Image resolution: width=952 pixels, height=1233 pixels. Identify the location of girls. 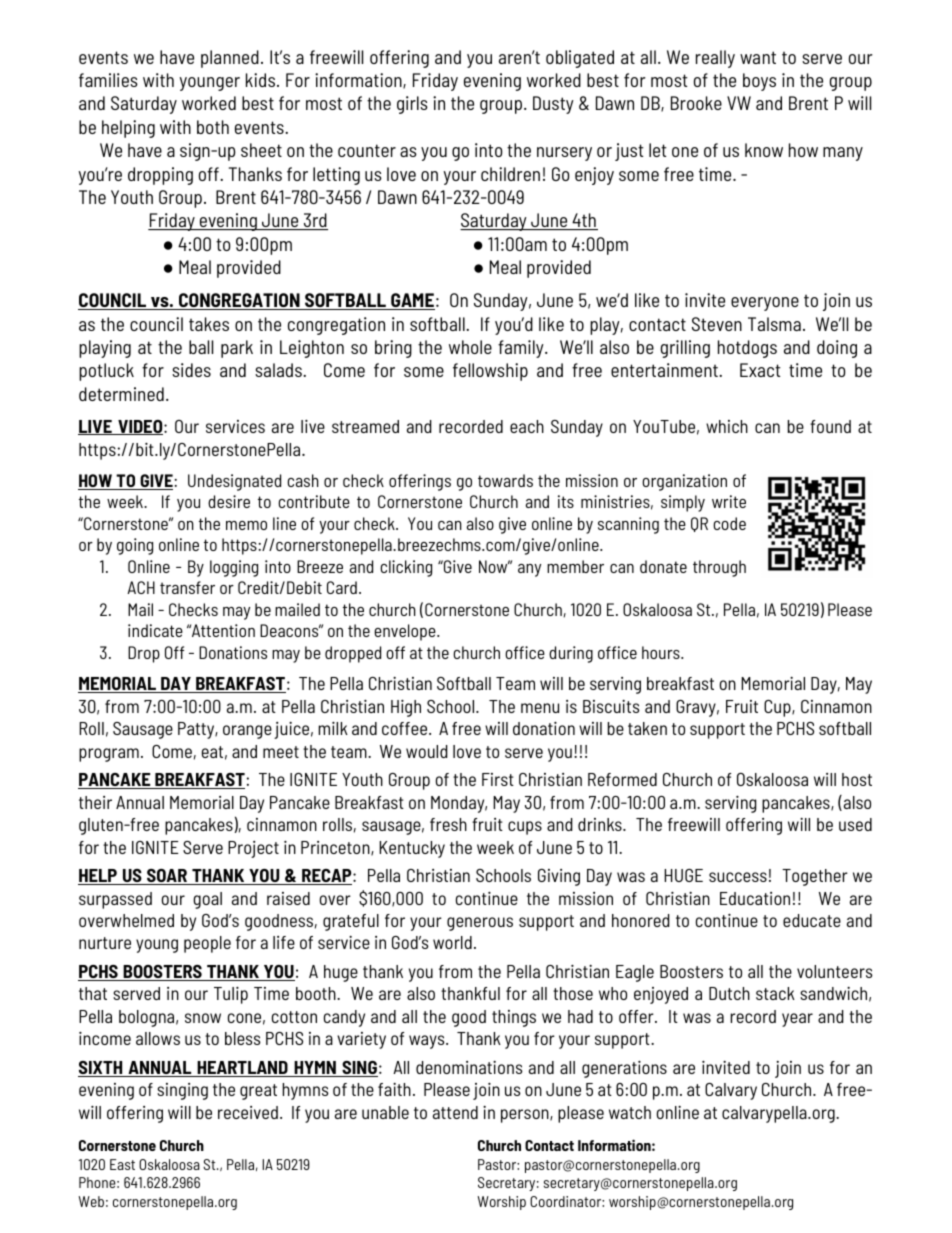
(412, 105).
